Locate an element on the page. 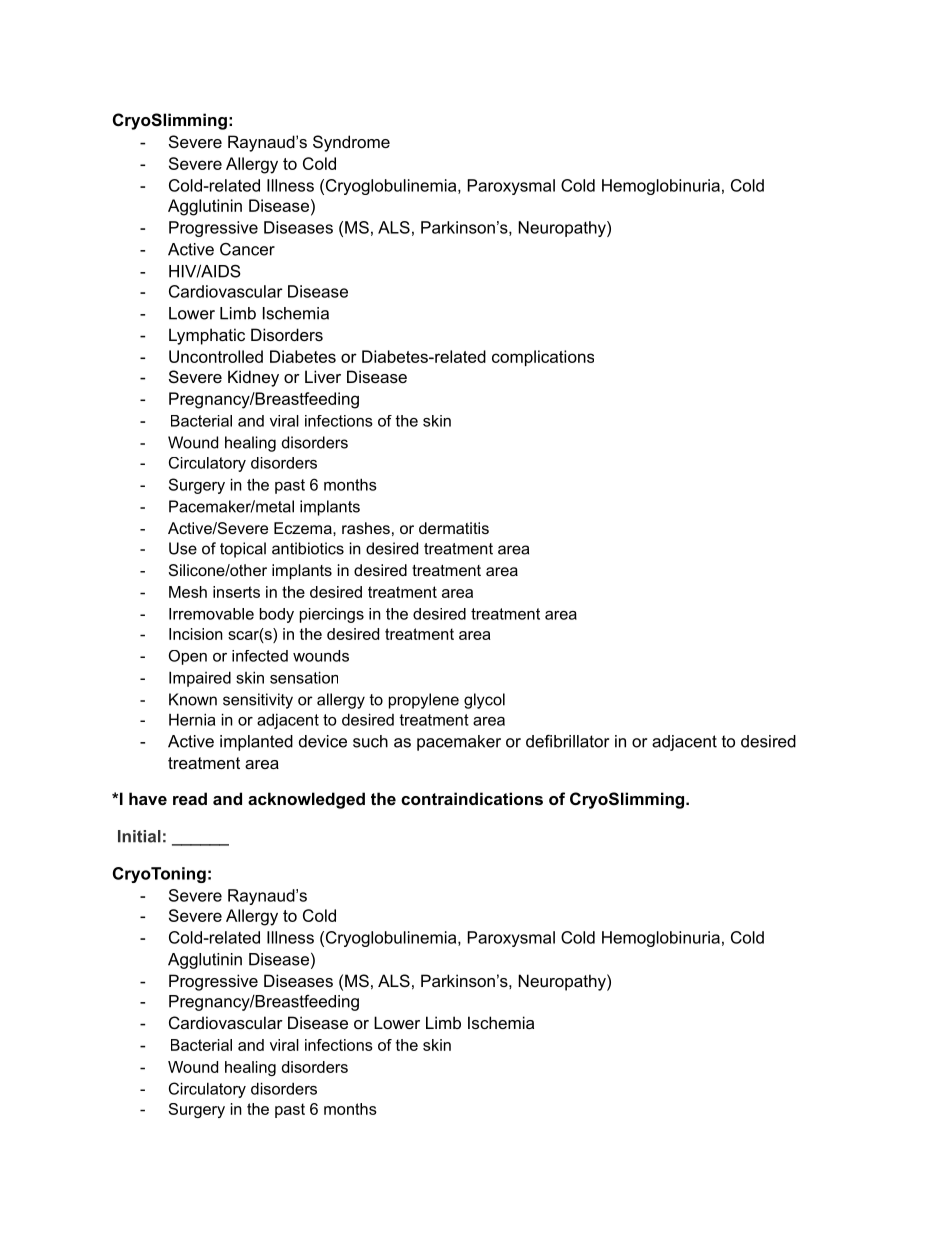 Image resolution: width=952 pixels, height=1233 pixels. Eczema is located at coordinates (304, 528).
